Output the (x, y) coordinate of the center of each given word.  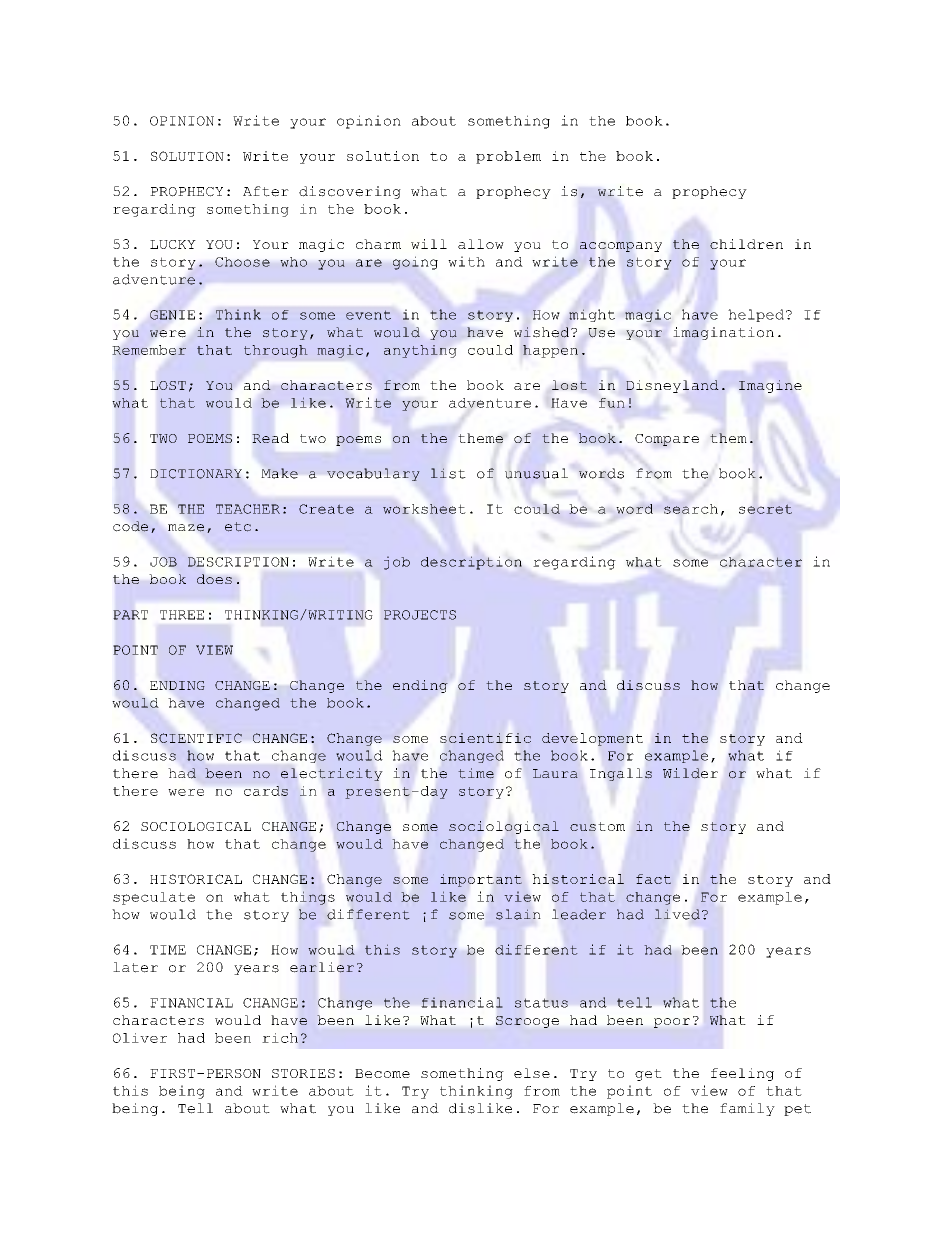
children (746, 244)
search (691, 509)
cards (266, 791)
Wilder (690, 773)
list (448, 473)
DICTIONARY (196, 474)
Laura (555, 773)
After (266, 191)
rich (280, 1038)
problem (508, 157)
